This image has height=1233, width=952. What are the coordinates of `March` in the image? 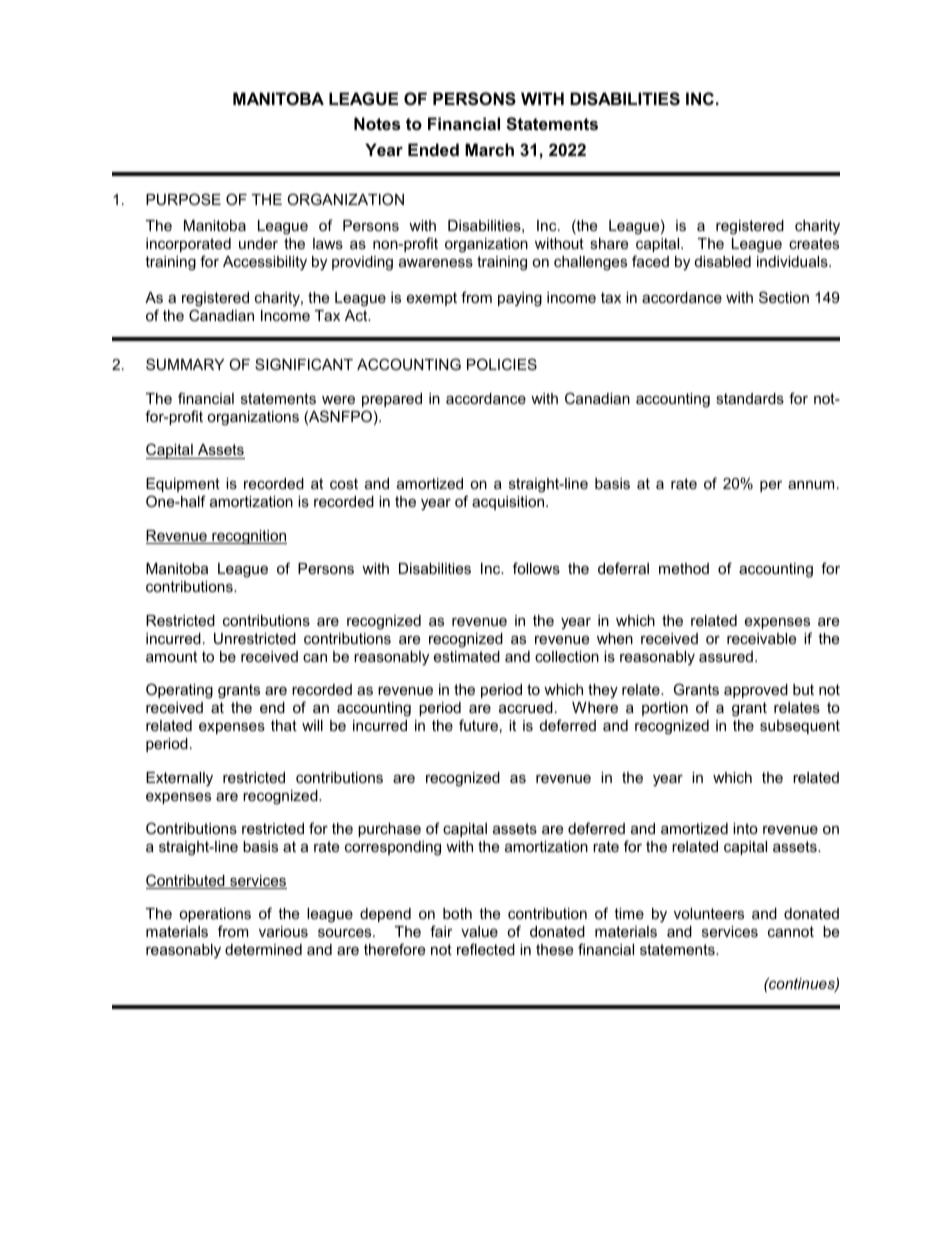 It's located at (489, 149).
